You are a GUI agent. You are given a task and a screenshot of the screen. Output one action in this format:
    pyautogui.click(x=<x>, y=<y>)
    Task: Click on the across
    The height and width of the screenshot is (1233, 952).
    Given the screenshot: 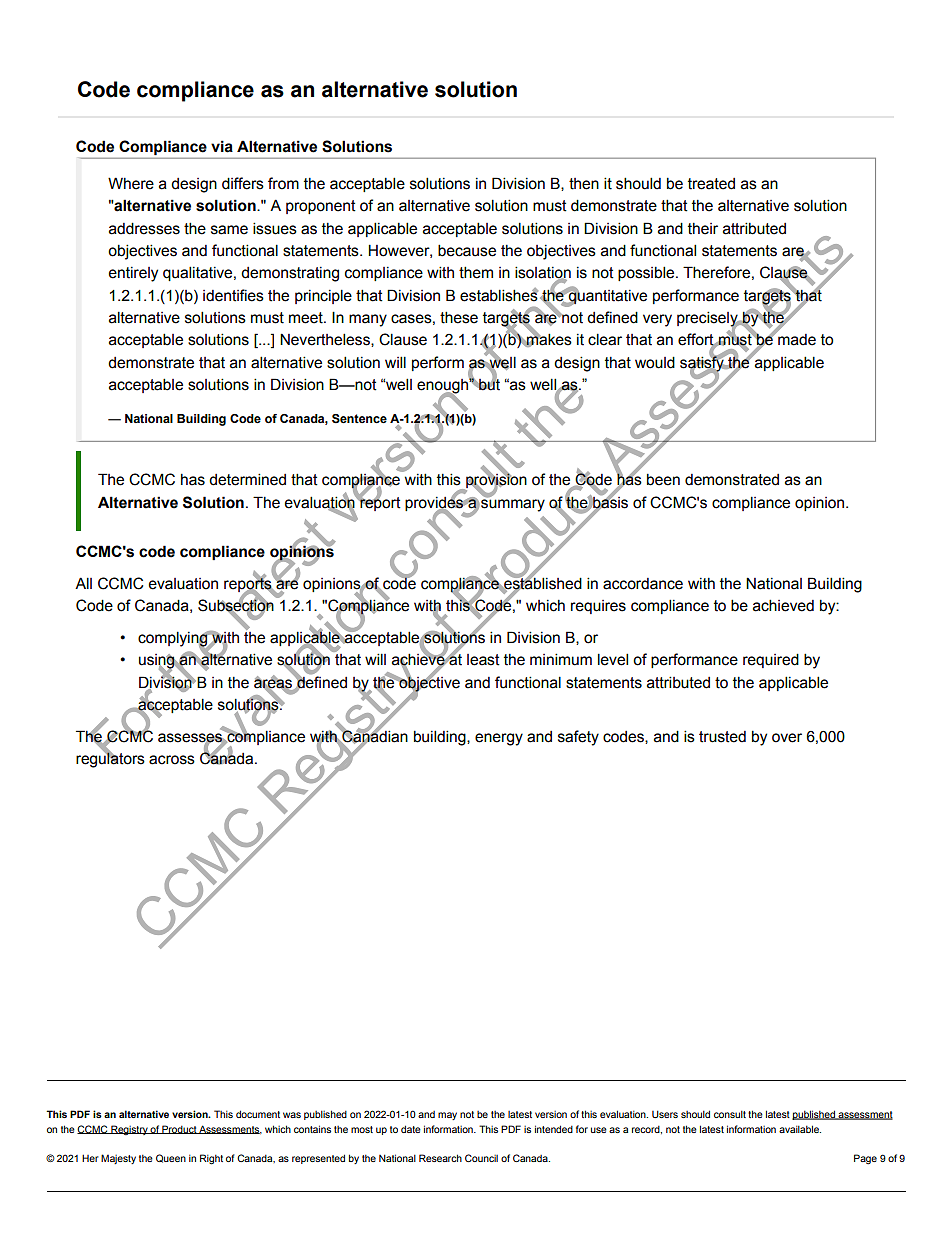 What is the action you would take?
    pyautogui.click(x=172, y=760)
